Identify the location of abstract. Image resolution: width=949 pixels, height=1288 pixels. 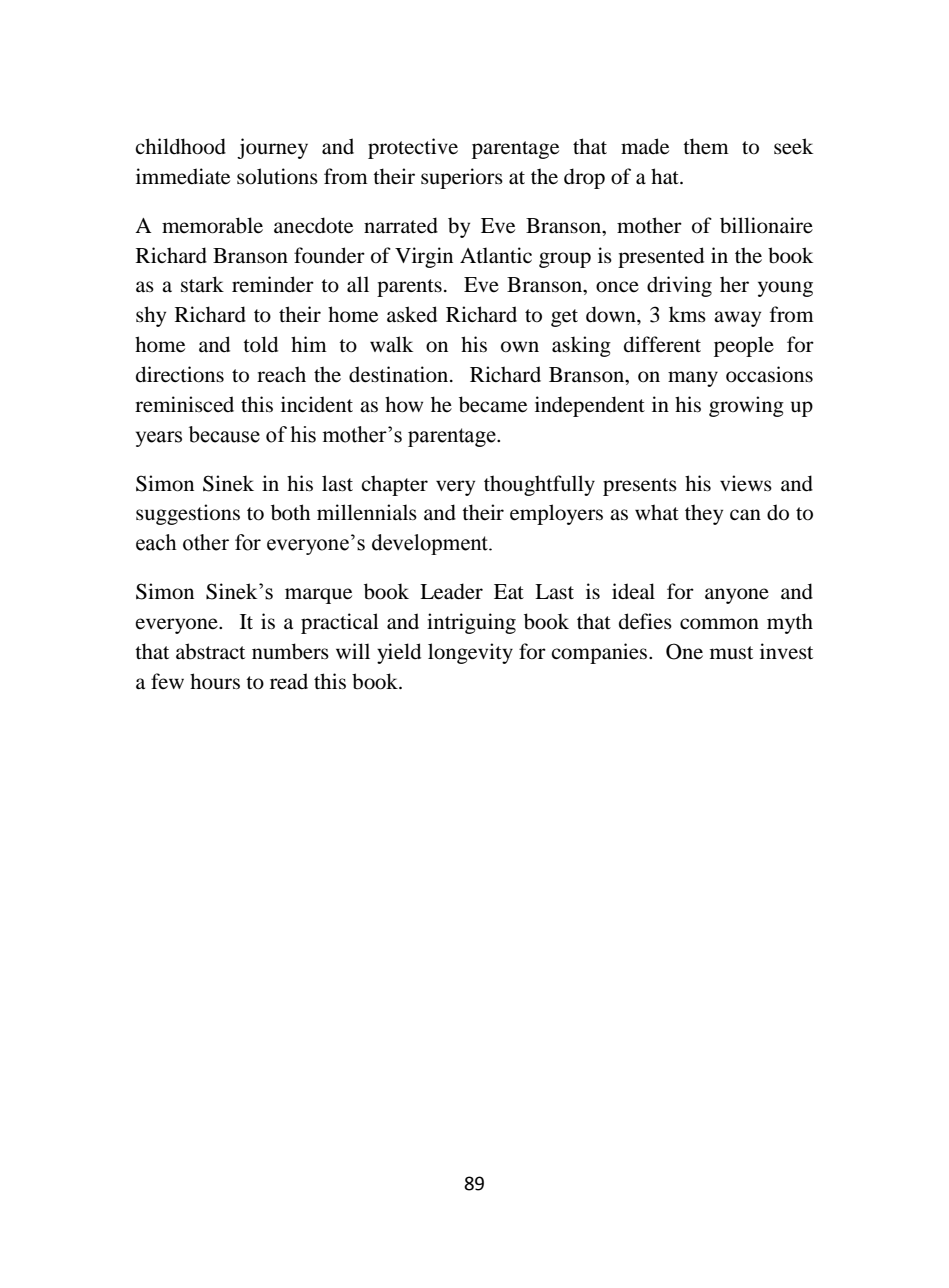
(210, 651).
